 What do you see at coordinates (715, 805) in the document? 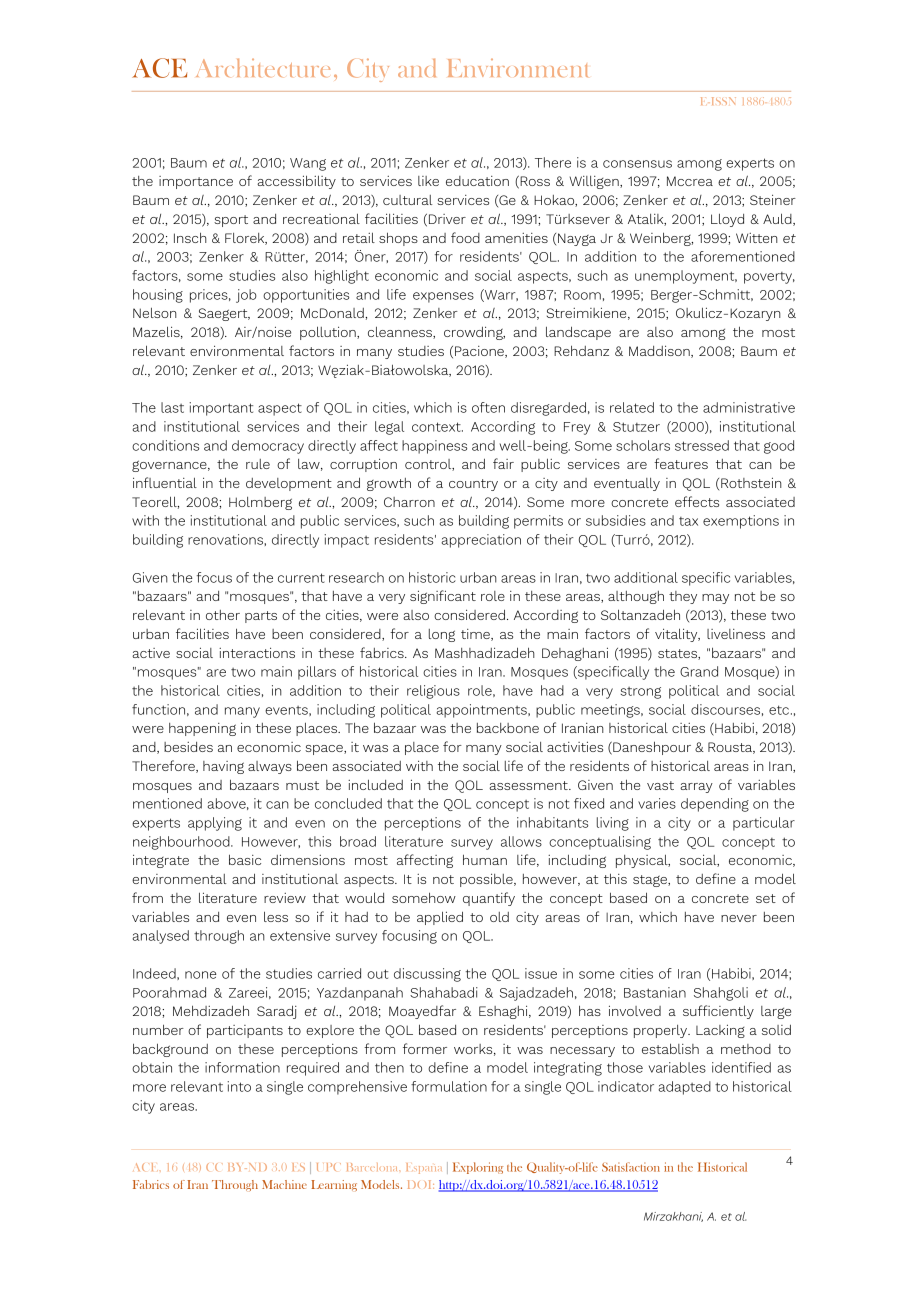
I see `depending` at bounding box center [715, 805].
